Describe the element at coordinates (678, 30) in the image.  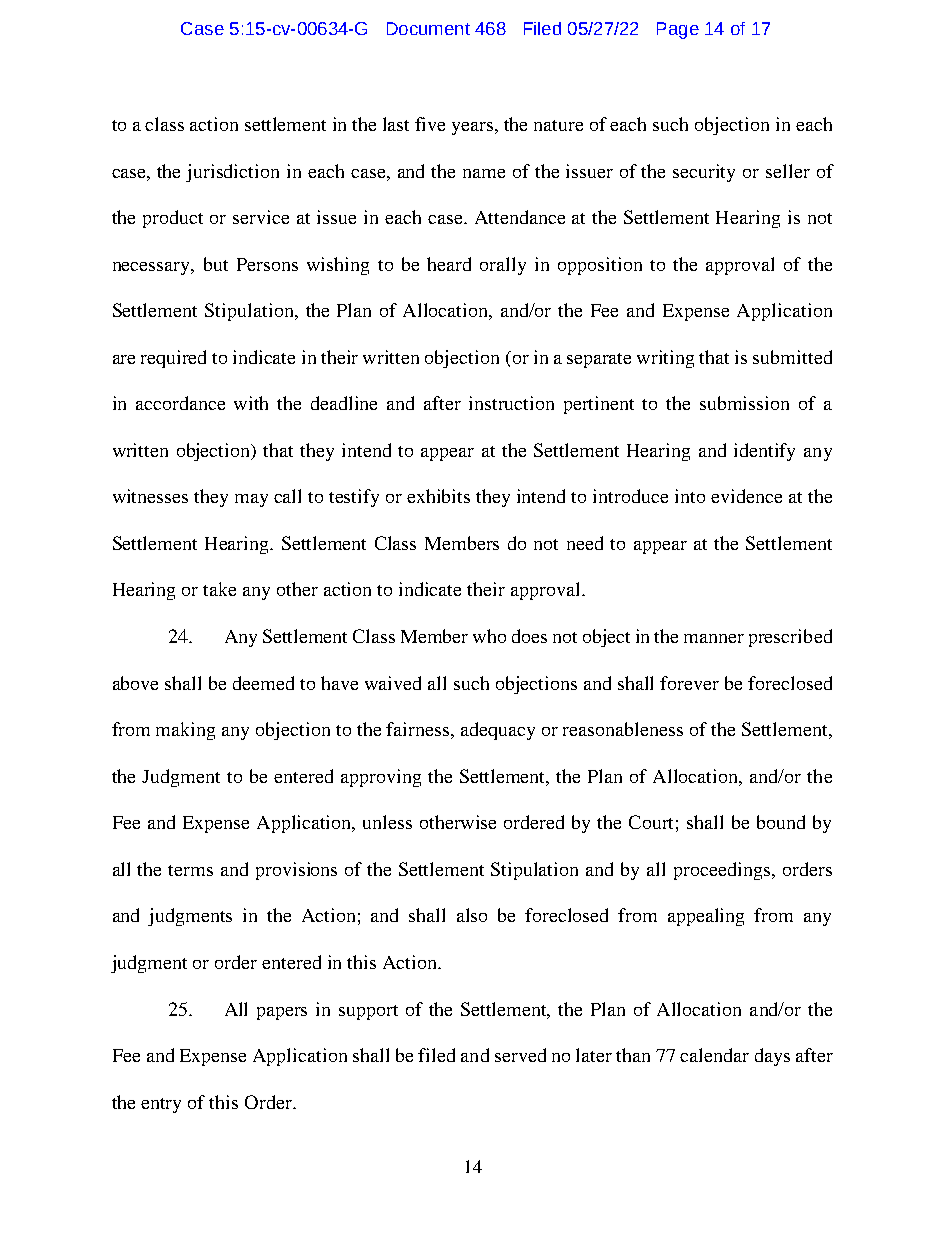
I see `Page` at that location.
